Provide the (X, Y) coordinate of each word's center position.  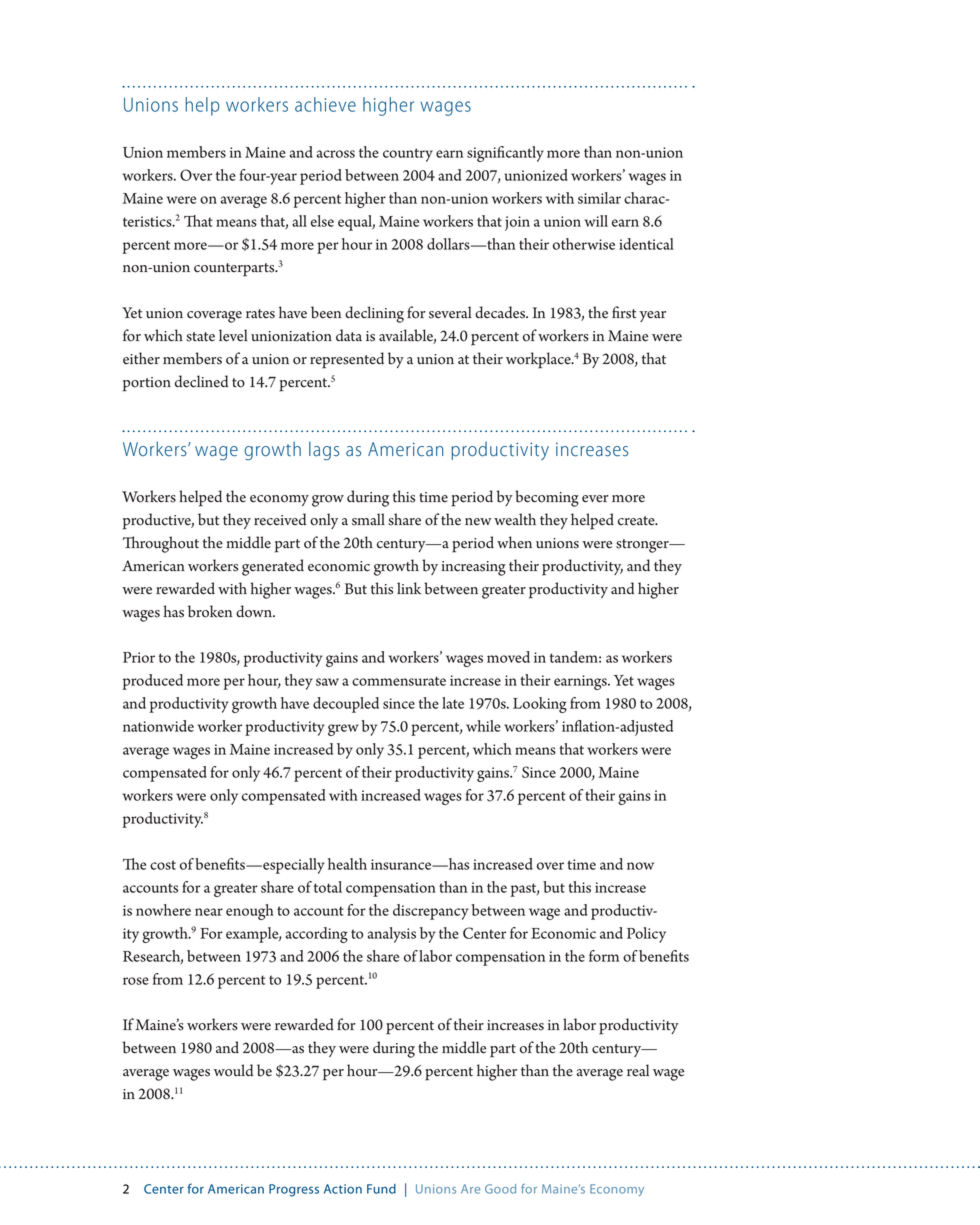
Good (500, 1189)
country (408, 155)
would (233, 1070)
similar (599, 198)
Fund (381, 1189)
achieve (325, 104)
